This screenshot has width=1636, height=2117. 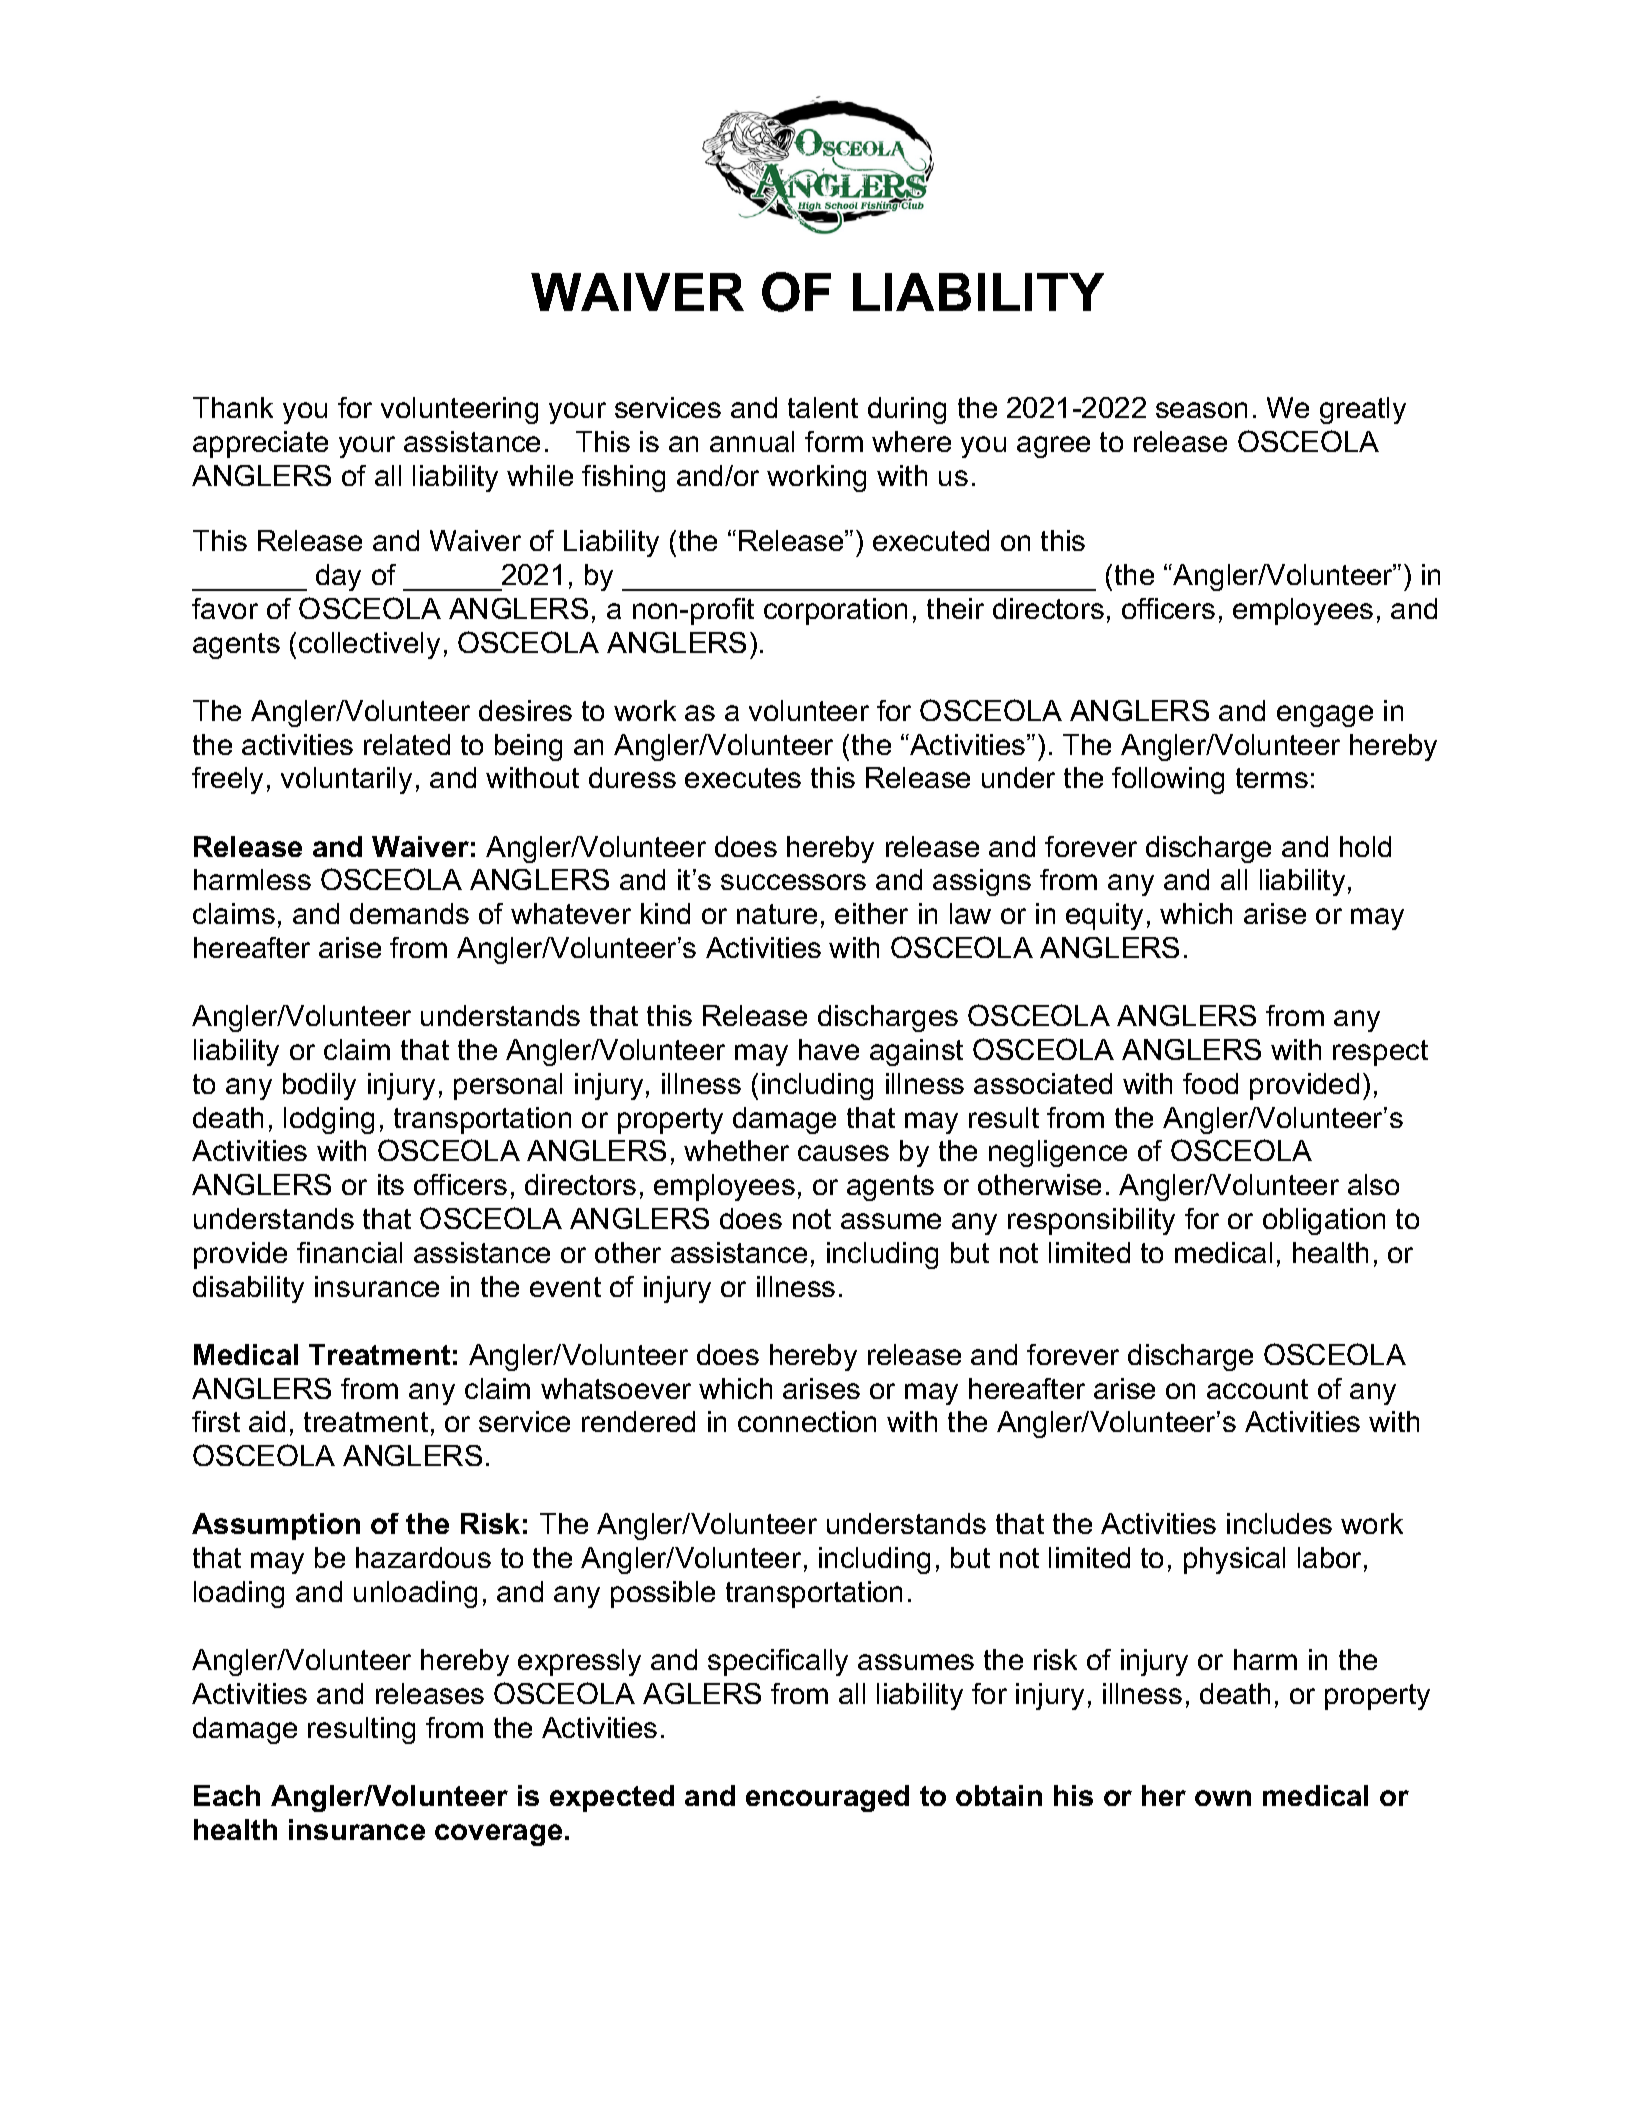 I want to click on Each, so click(x=227, y=1795).
